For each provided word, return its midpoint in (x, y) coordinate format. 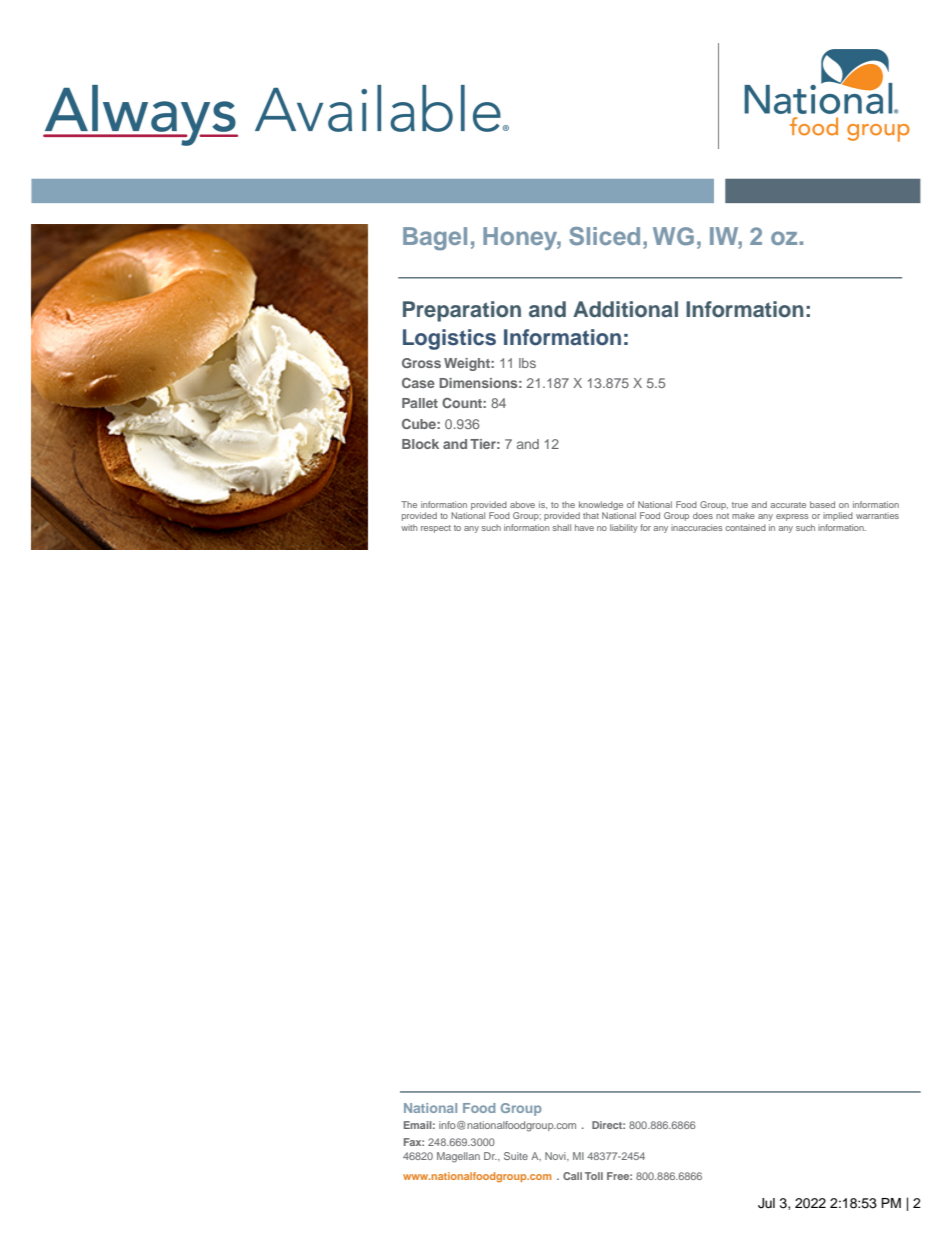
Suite (516, 1156)
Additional (625, 309)
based (822, 504)
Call (572, 1176)
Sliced (604, 236)
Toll (594, 1176)
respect (436, 529)
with (409, 527)
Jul (766, 1203)
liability (624, 528)
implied (838, 516)
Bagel (435, 238)
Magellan (458, 1157)
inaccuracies (697, 527)
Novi (556, 1156)
